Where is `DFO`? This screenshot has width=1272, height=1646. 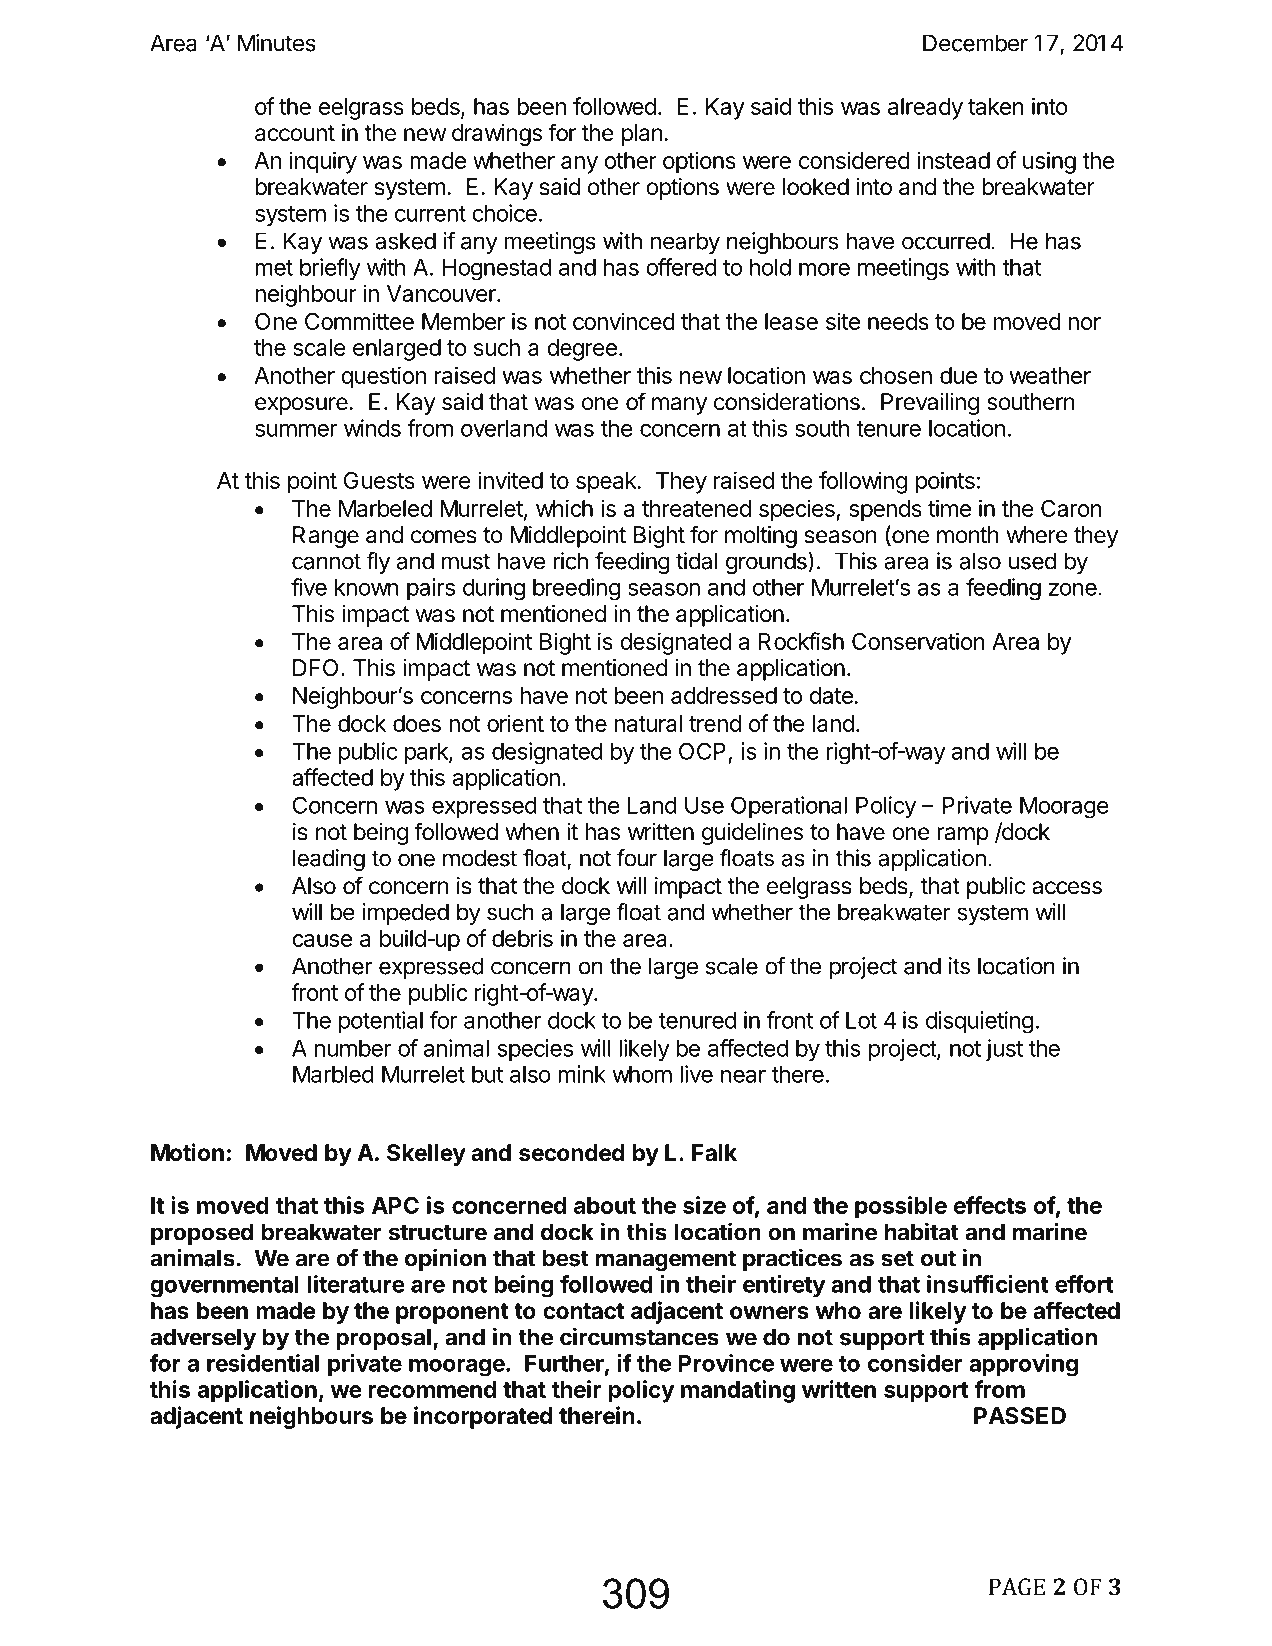
DFO is located at coordinates (315, 668).
